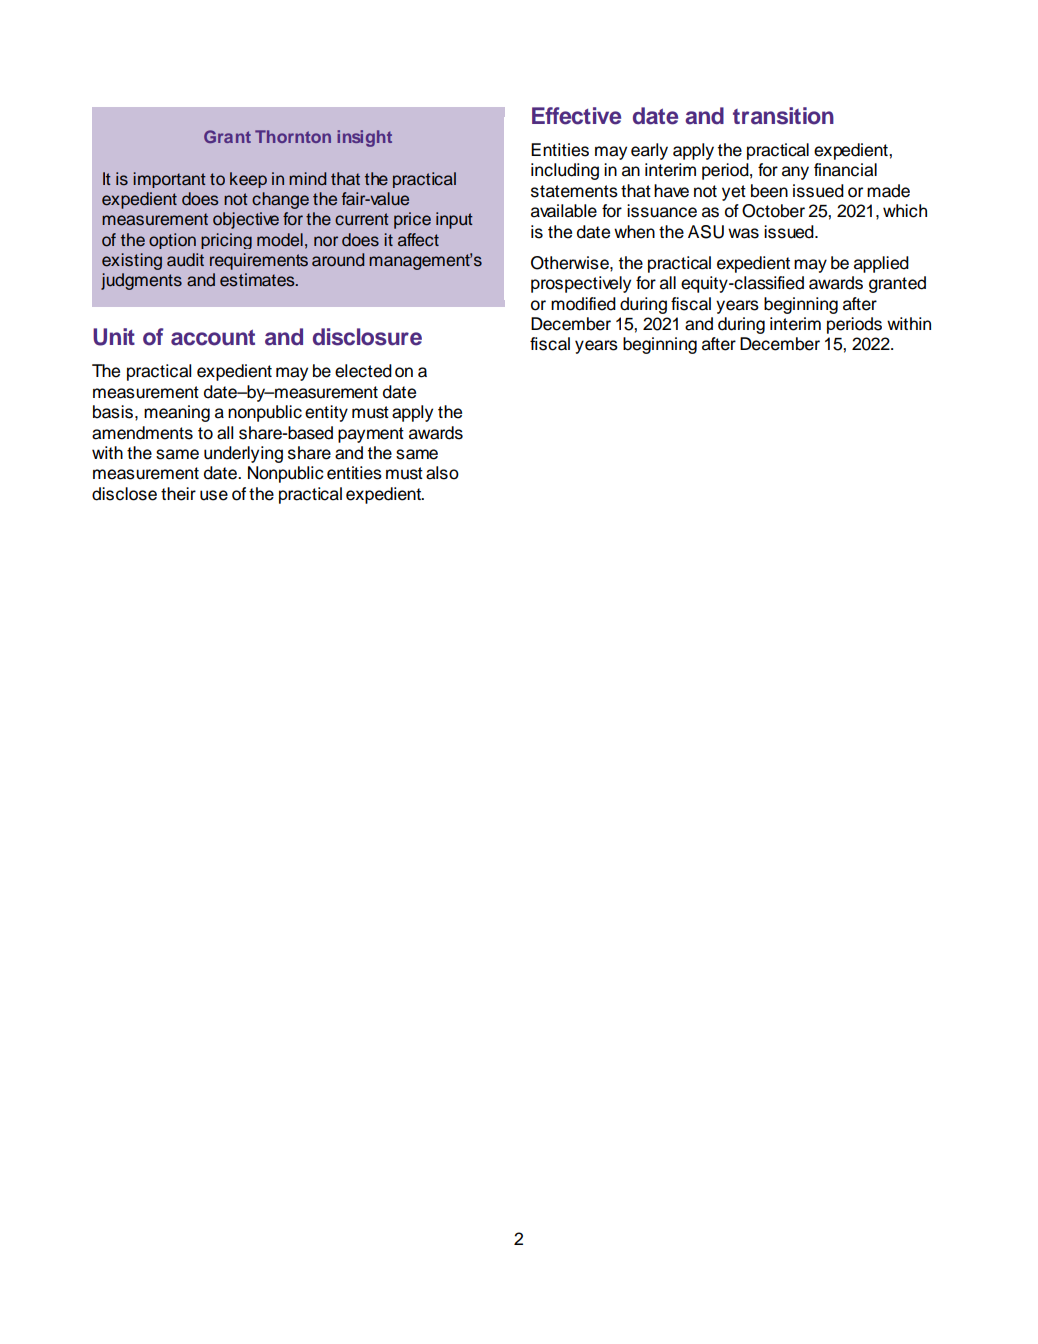  Describe the element at coordinates (571, 263) in the screenshot. I see `Otherwise` at that location.
